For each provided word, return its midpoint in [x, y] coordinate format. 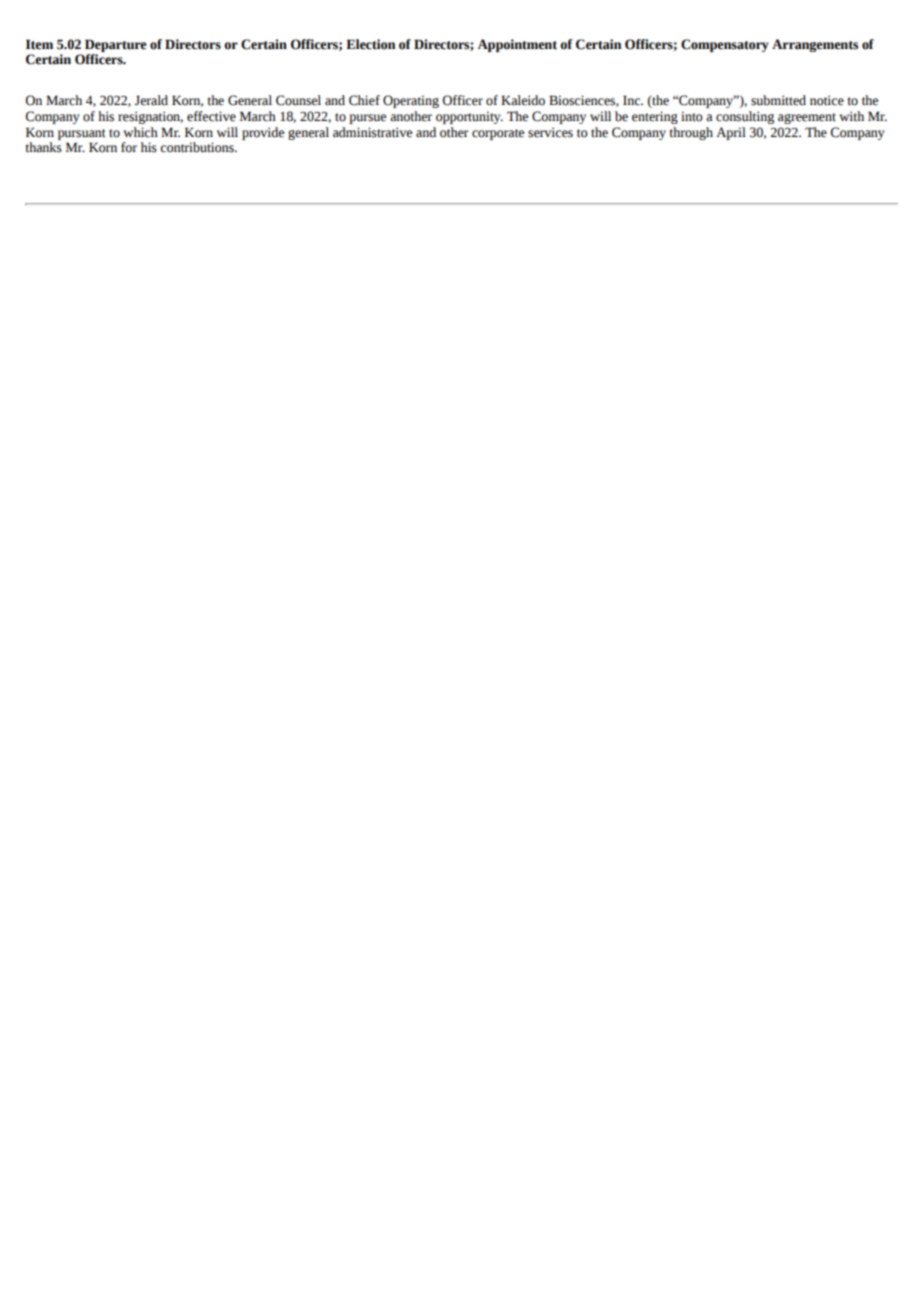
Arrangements [815, 45]
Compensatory [725, 45]
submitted [778, 100]
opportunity [469, 117]
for [129, 147]
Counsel [298, 100]
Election [370, 44]
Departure [116, 45]
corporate [498, 134]
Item [39, 44]
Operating [411, 101]
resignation [150, 117]
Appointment [517, 45]
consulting [745, 117]
